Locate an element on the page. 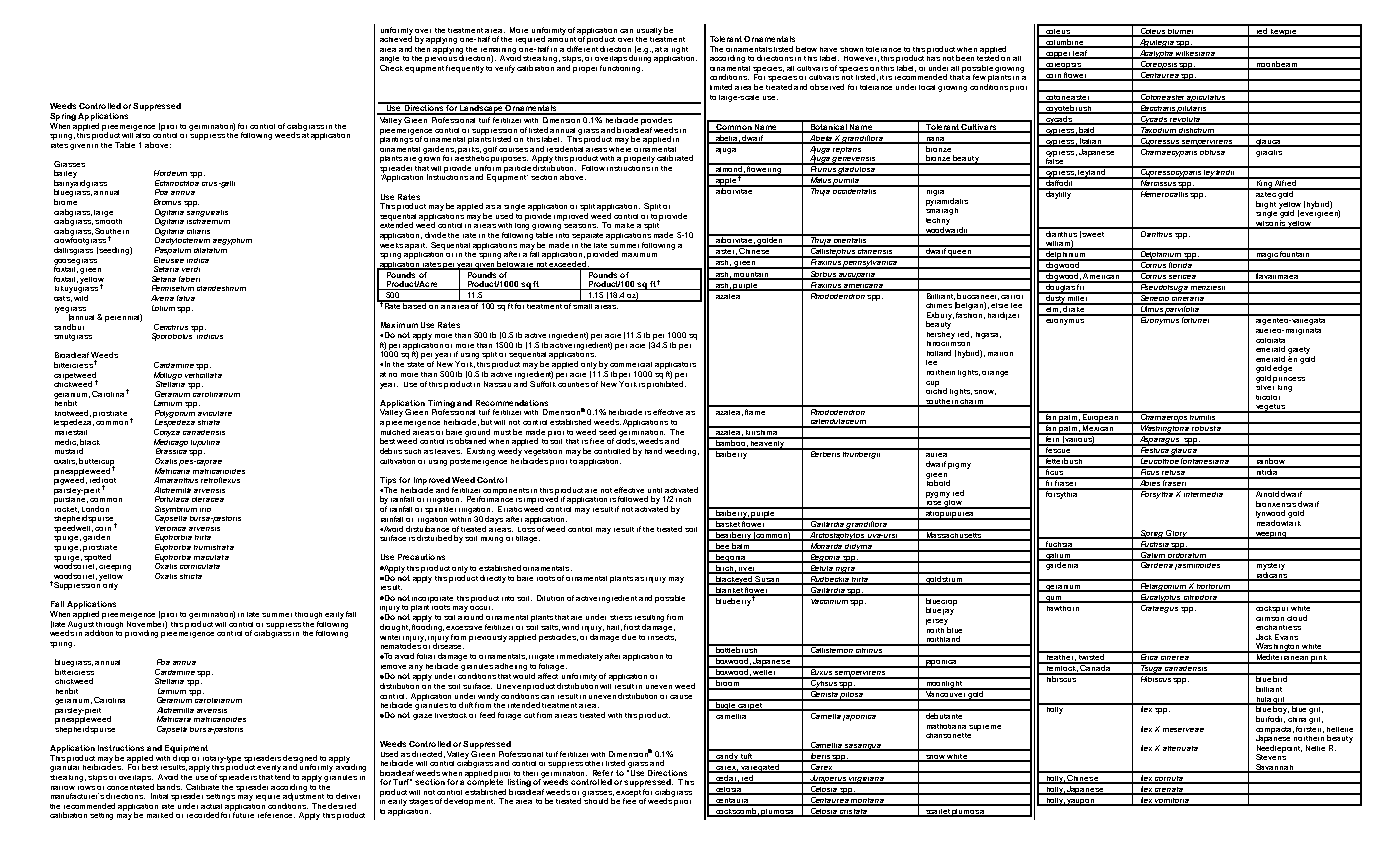 The image size is (1400, 850). Stevens is located at coordinates (1271, 756).
